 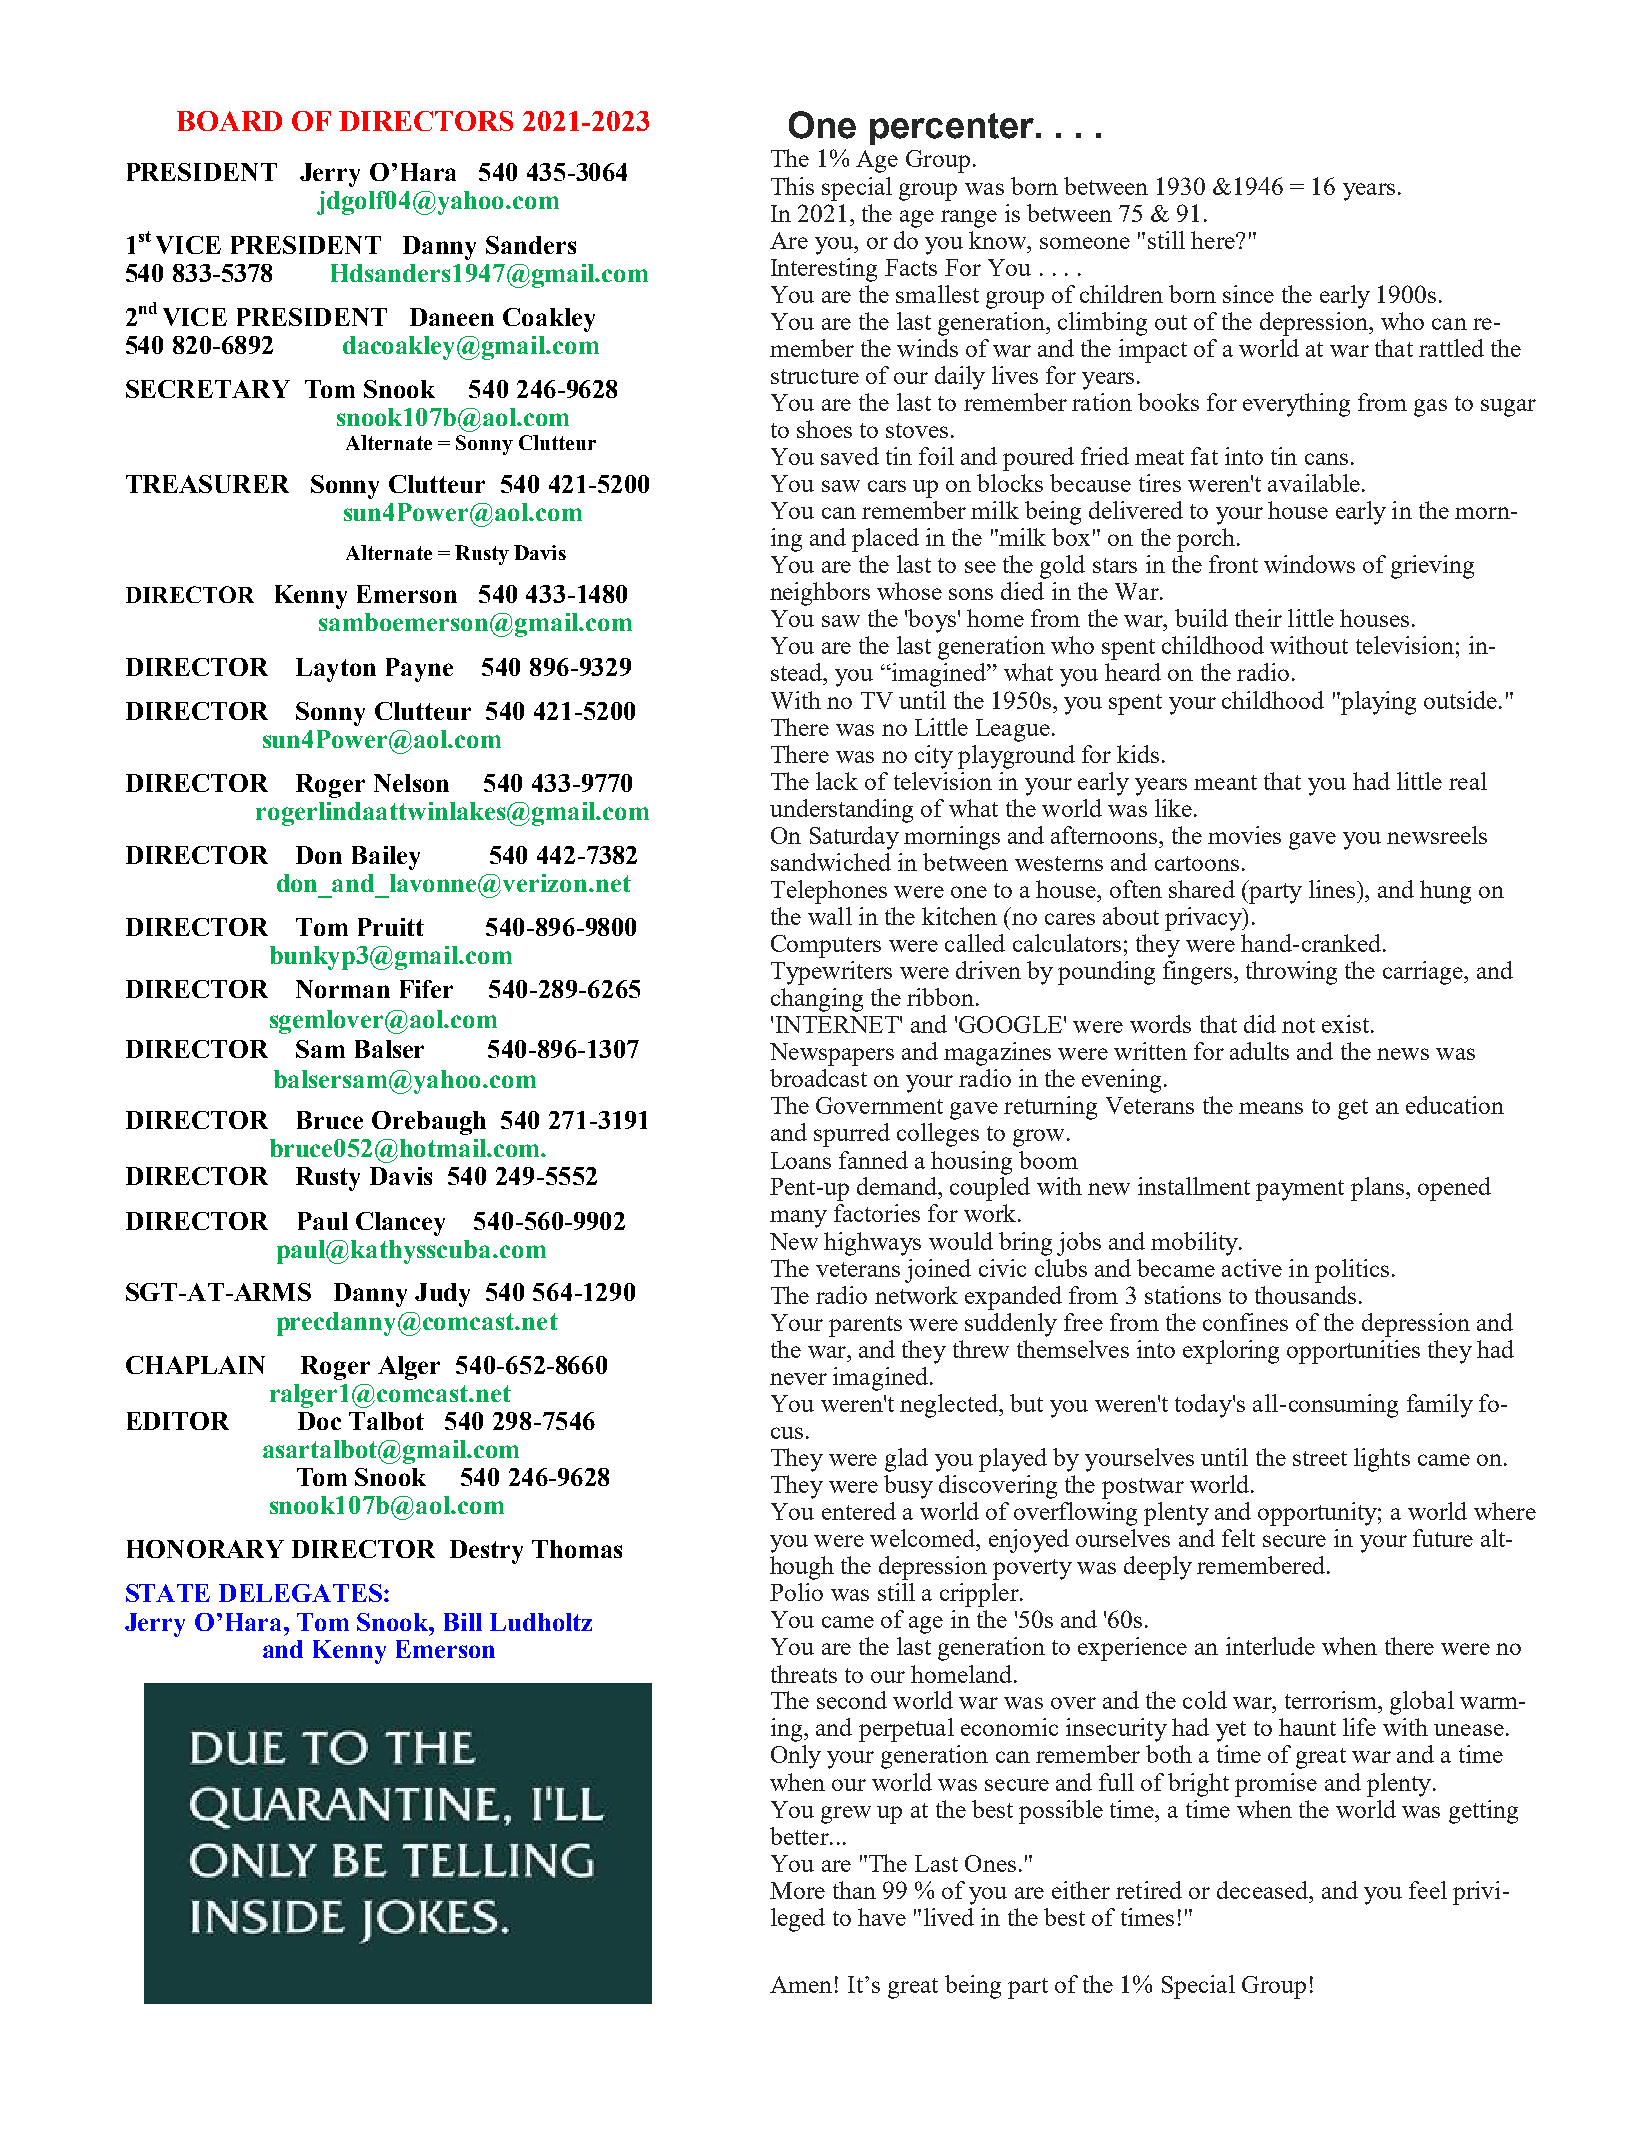 What do you see at coordinates (229, 121) in the page?
I see `BOARD` at bounding box center [229, 121].
